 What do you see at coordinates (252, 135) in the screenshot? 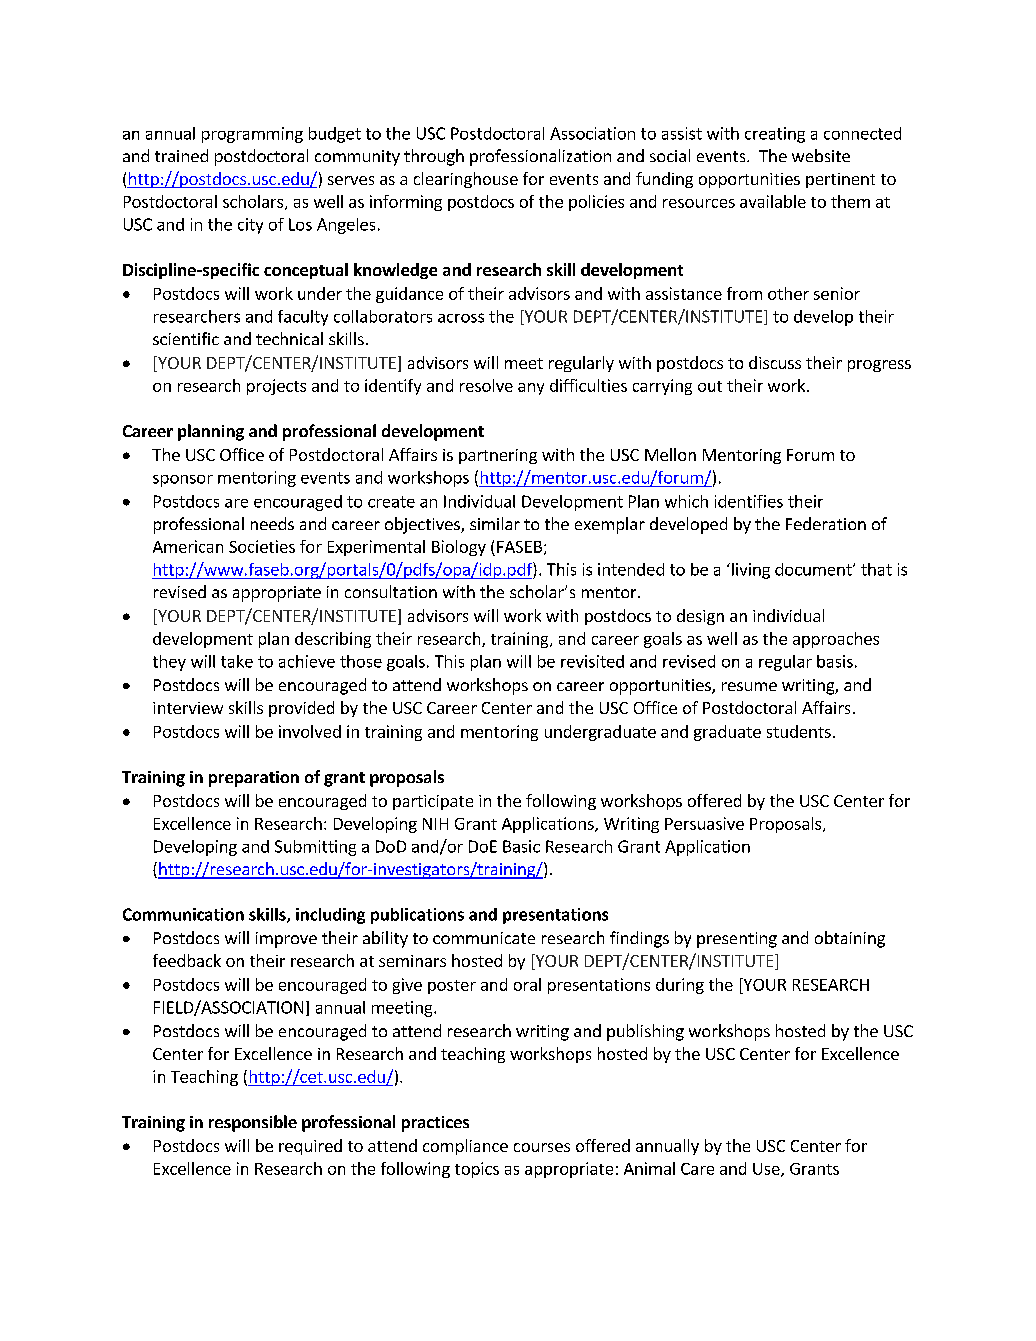
I see `programming` at bounding box center [252, 135].
